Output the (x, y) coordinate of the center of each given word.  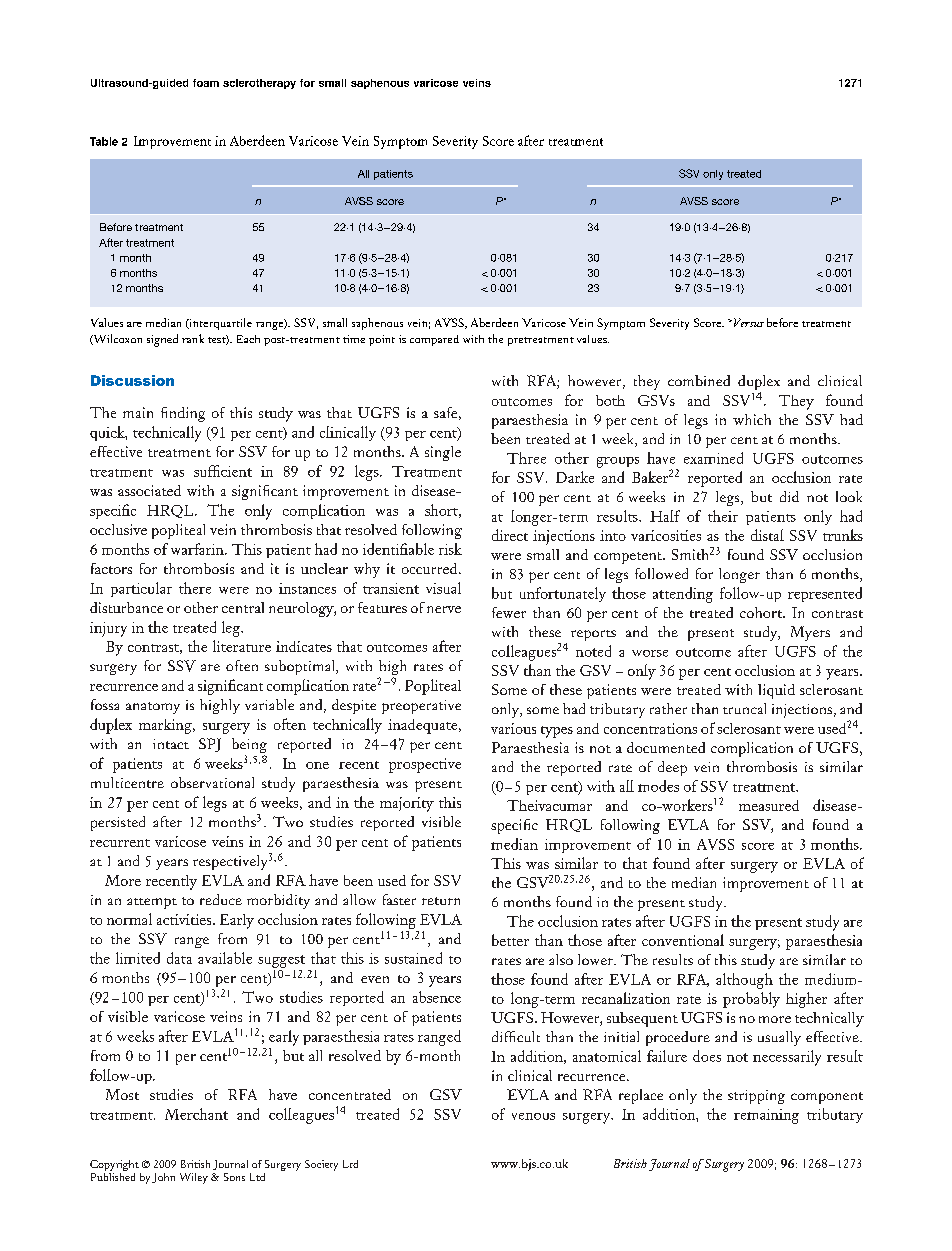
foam (206, 83)
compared (434, 340)
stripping (756, 1097)
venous (533, 1116)
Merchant (196, 1114)
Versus (747, 322)
